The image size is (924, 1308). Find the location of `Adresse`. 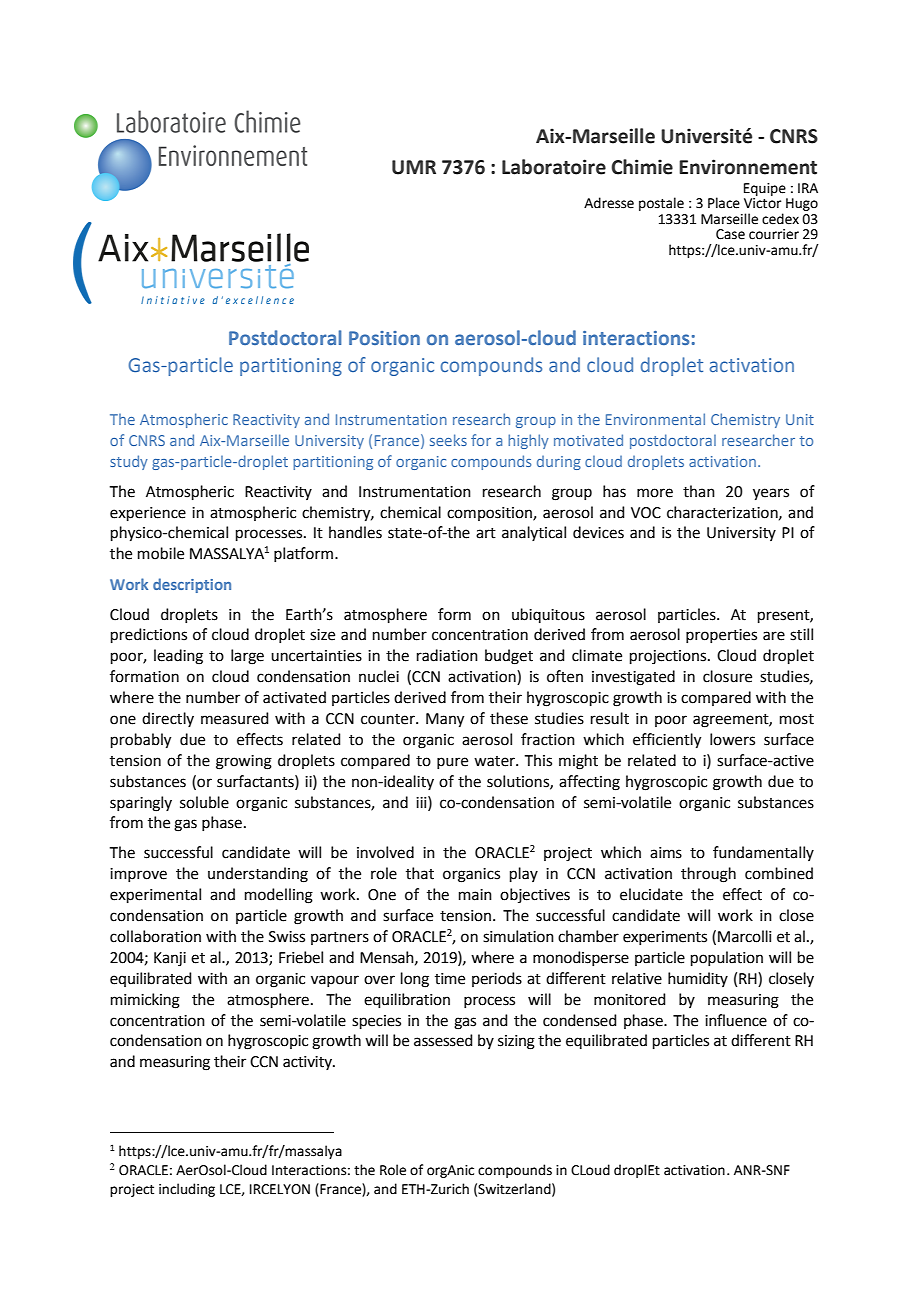

Adresse is located at coordinates (609, 203).
